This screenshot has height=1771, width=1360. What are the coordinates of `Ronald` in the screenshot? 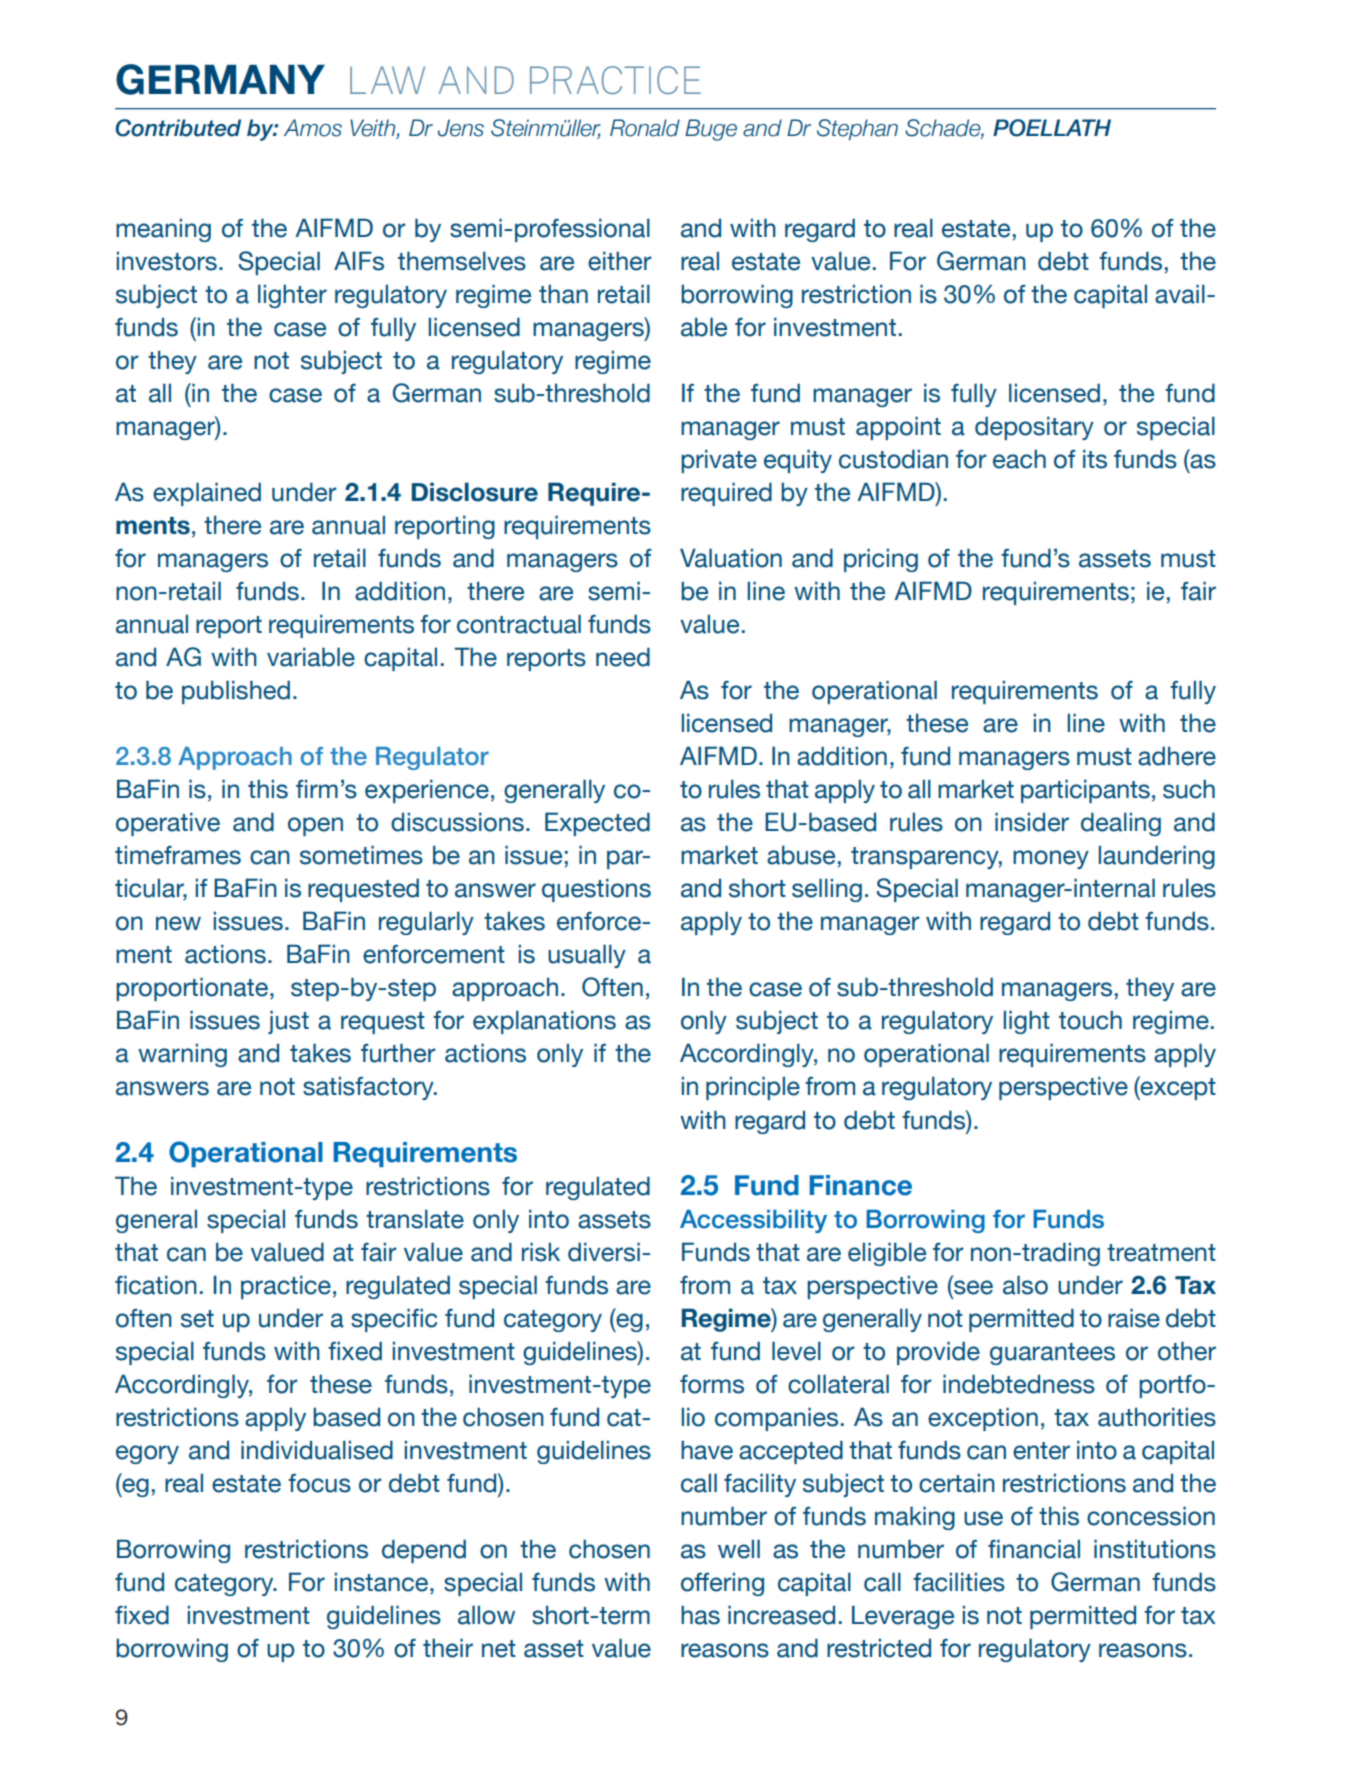 It's located at (645, 128).
